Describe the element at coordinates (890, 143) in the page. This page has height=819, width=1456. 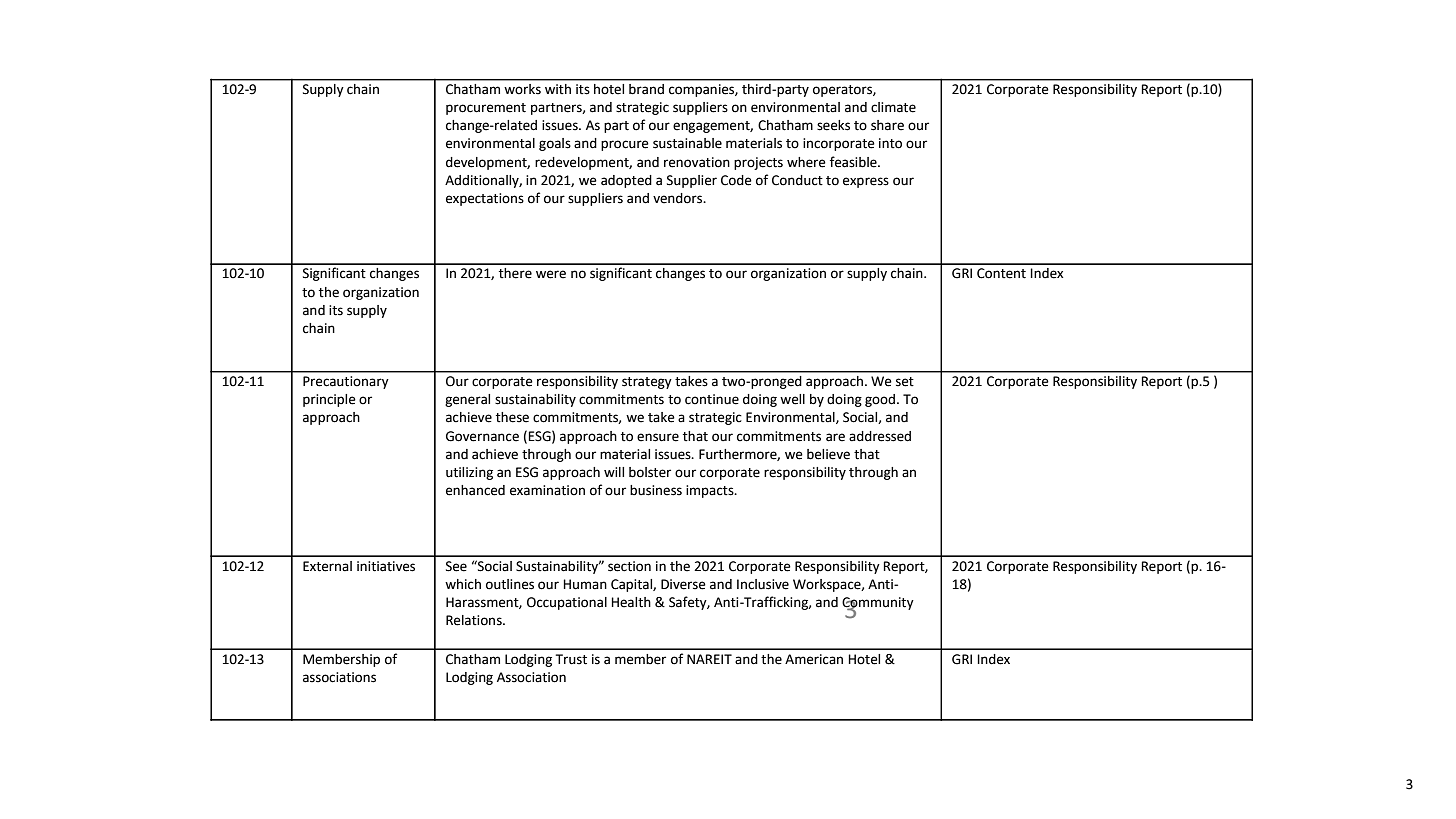
I see `into` at that location.
